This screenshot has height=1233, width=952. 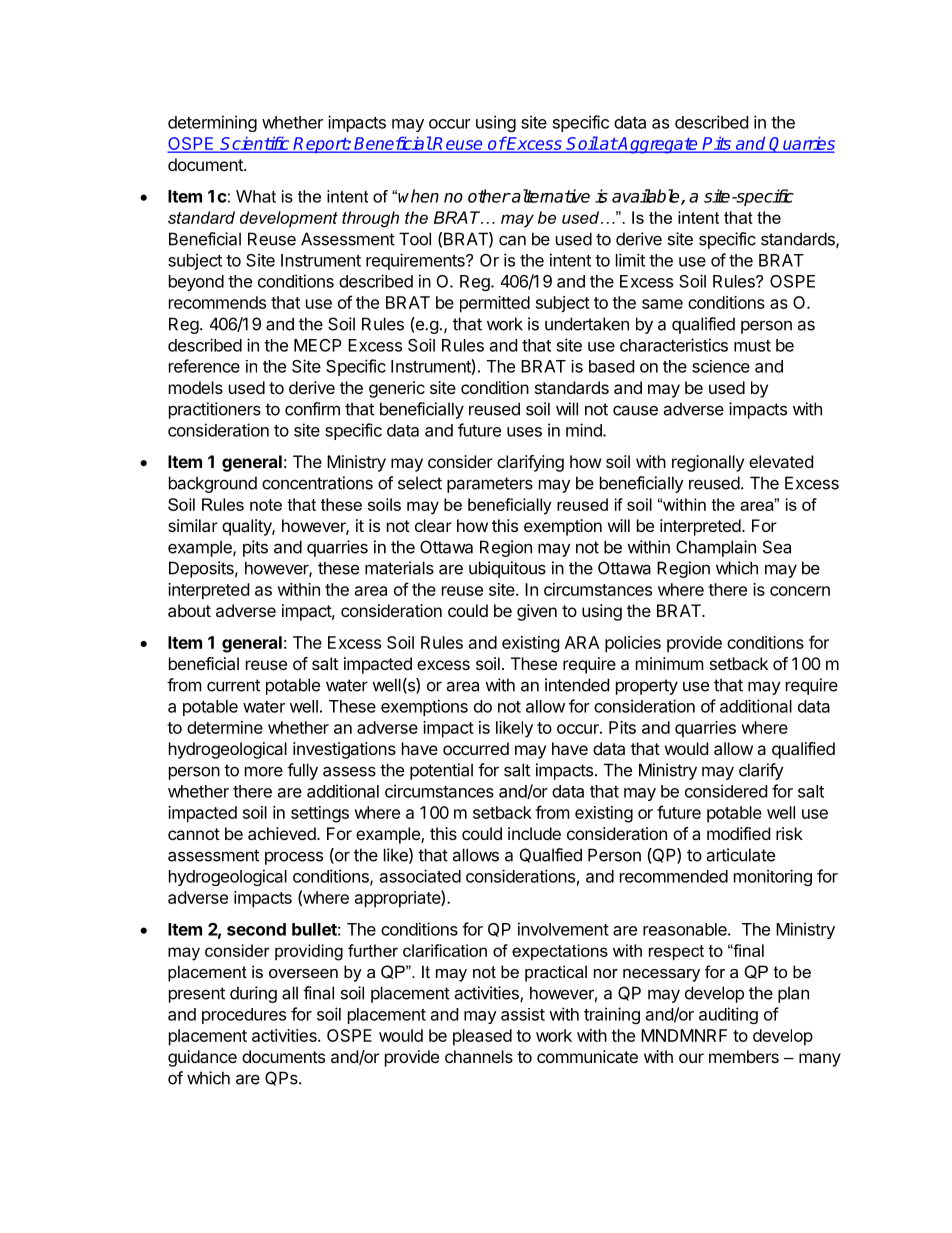 I want to click on procedures, so click(x=244, y=1016).
